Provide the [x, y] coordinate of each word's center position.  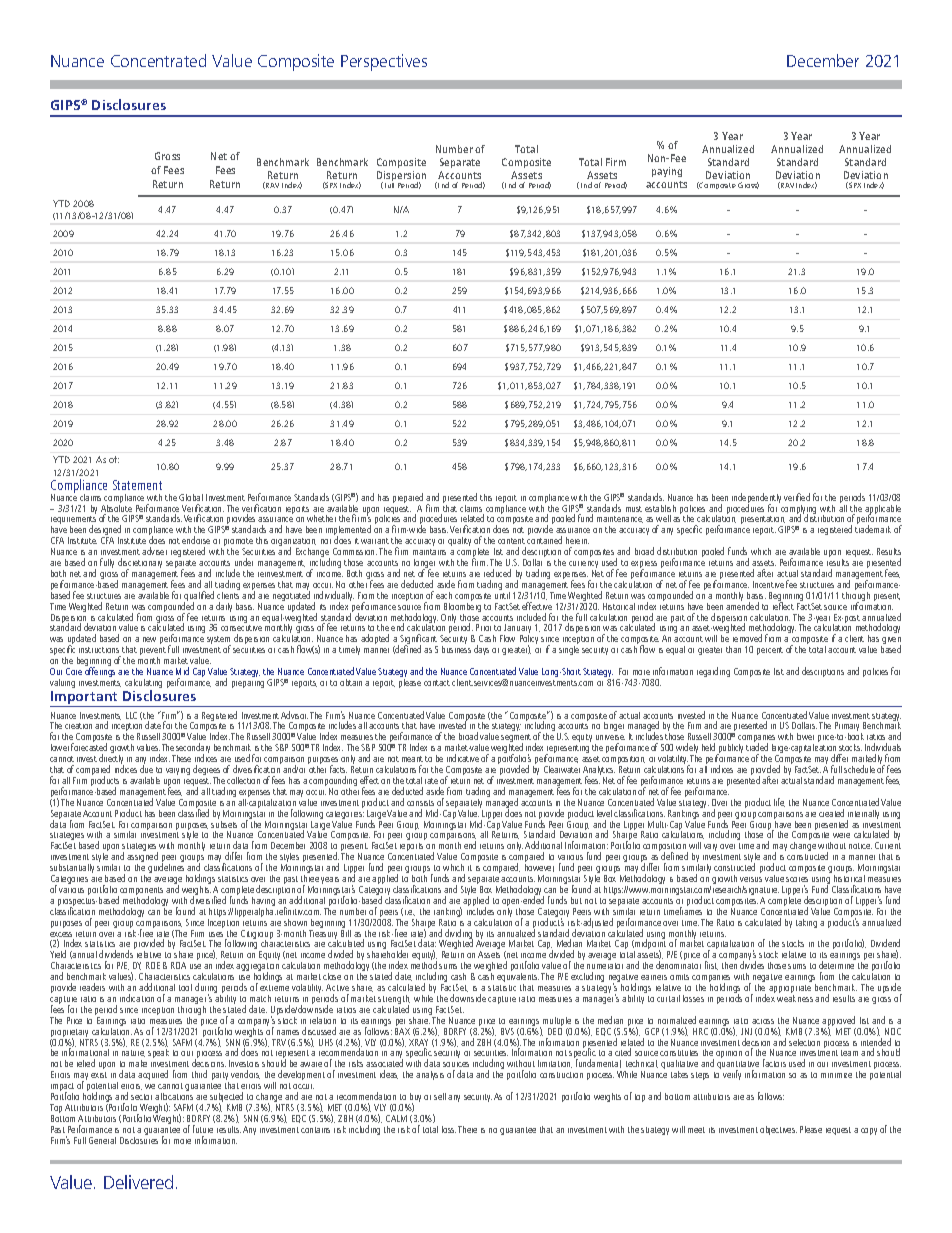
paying [667, 172]
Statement [137, 485]
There [467, 1129]
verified [797, 497]
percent [770, 651]
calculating [143, 685]
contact [437, 683]
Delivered [138, 1182]
